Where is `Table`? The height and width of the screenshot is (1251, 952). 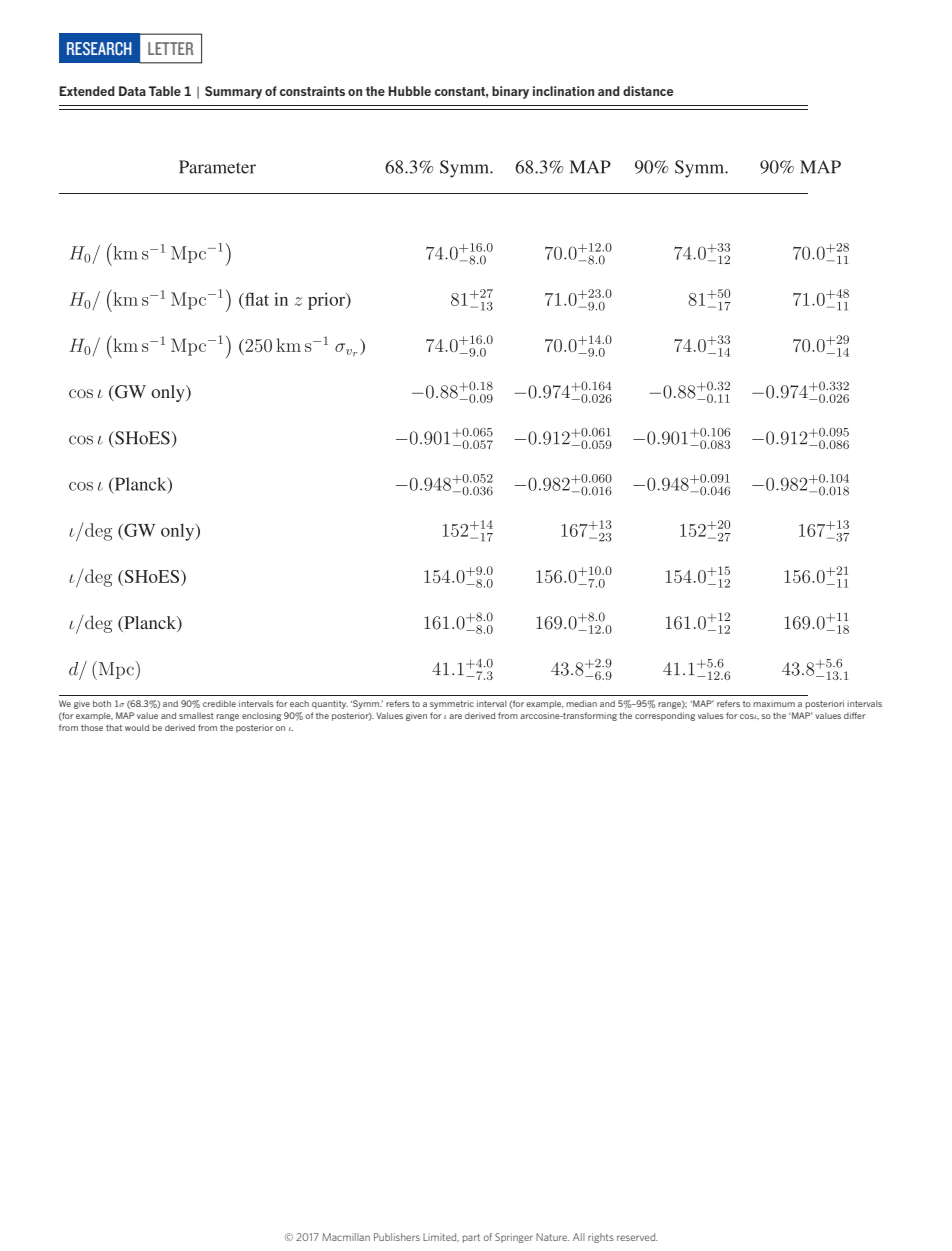 Table is located at coordinates (165, 91).
